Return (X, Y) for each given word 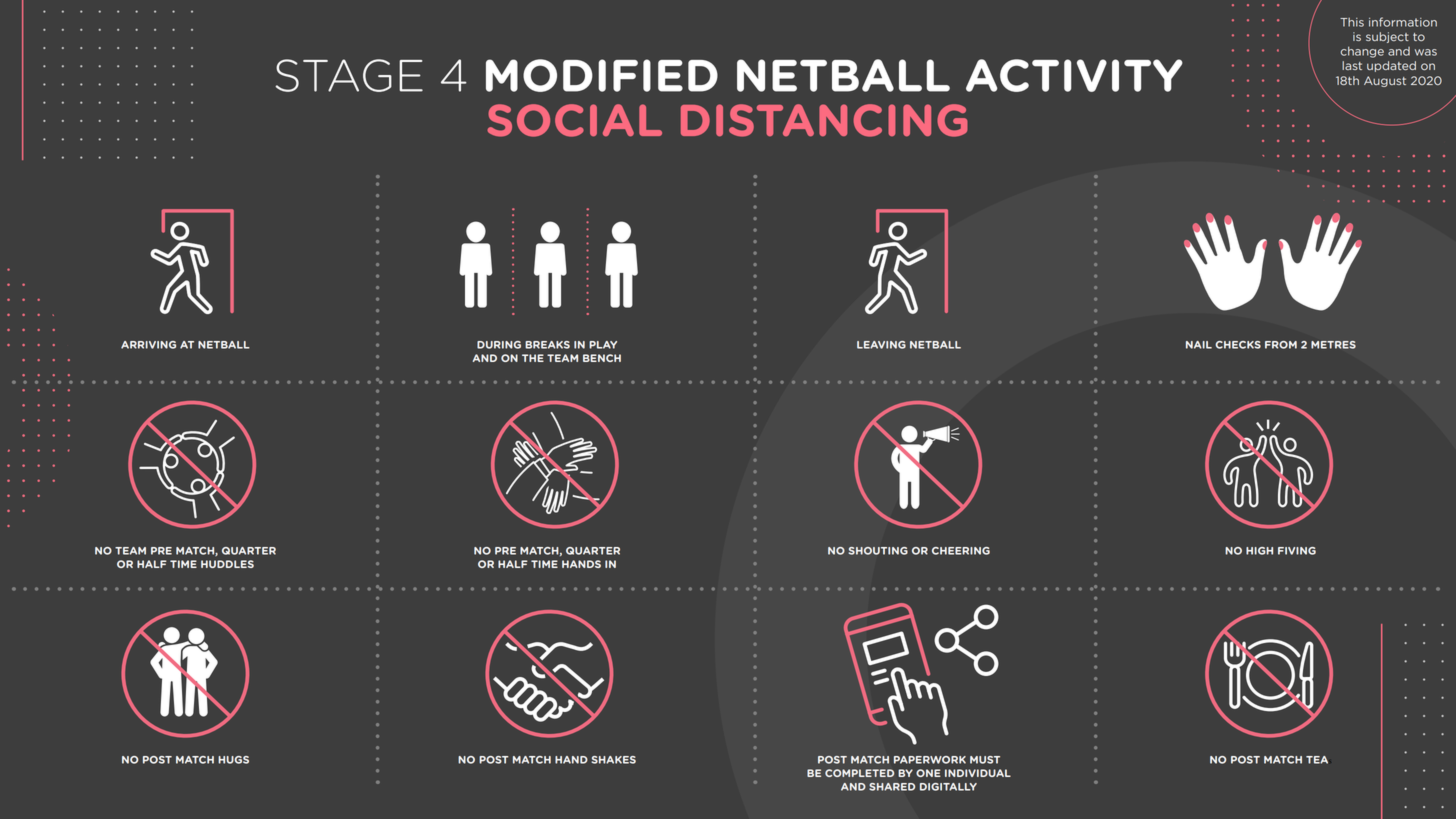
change (1362, 52)
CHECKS (1238, 345)
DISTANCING (824, 120)
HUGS (233, 760)
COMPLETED (859, 773)
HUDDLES (227, 564)
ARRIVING (148, 345)
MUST (985, 760)
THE (533, 358)
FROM (1281, 345)
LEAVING (881, 345)
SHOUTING (878, 551)
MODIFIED (602, 75)
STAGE (349, 75)
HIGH (1259, 551)
